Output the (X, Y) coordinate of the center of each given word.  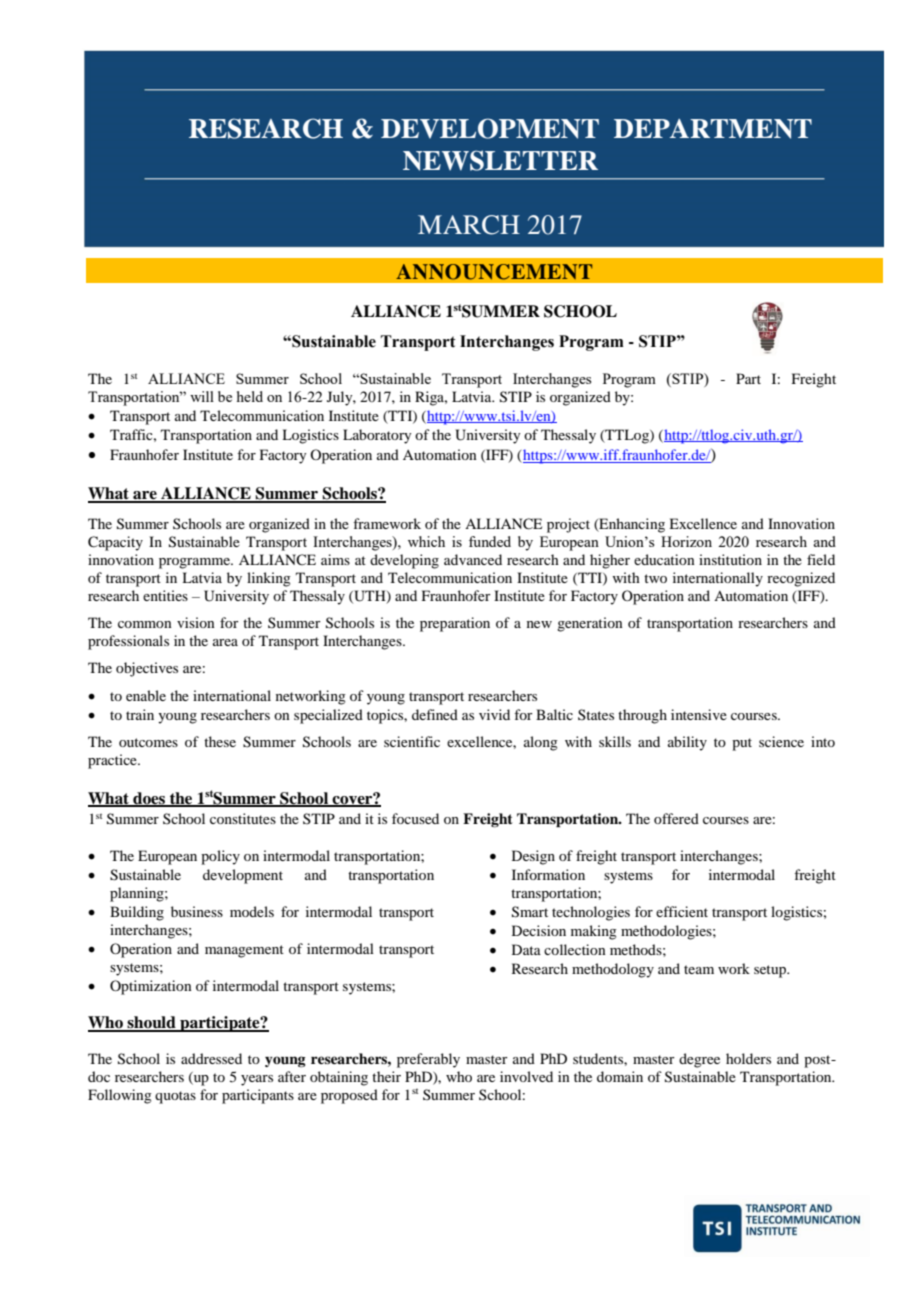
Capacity (115, 543)
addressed (211, 1058)
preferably (428, 1060)
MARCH (469, 225)
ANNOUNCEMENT (494, 272)
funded (490, 541)
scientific (412, 741)
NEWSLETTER (500, 160)
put (742, 744)
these (220, 741)
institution (730, 559)
